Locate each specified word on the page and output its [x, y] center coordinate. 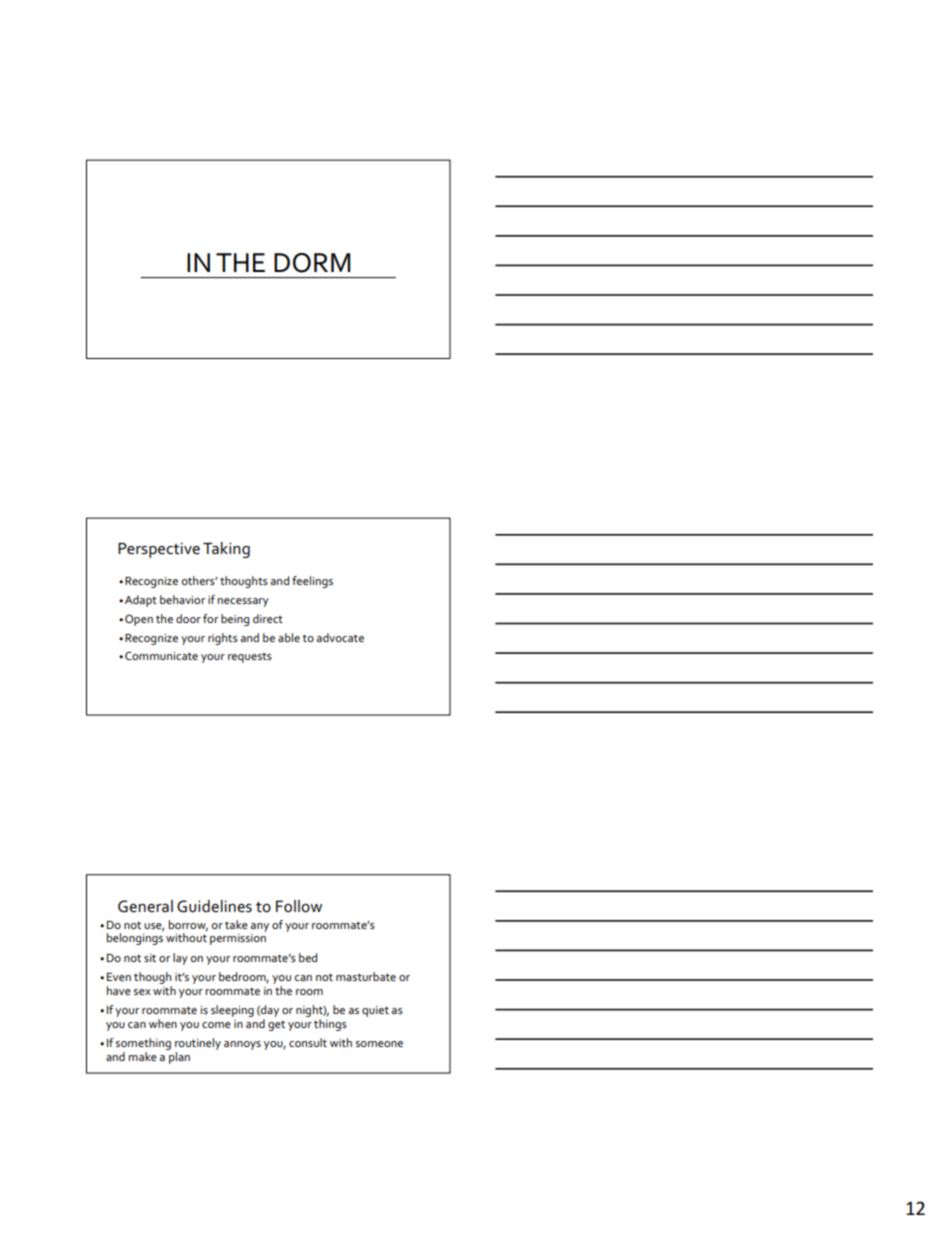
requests [250, 658]
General [145, 906]
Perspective [159, 550]
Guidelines [214, 906]
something [143, 1044]
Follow [299, 906]
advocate [340, 637]
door [188, 618]
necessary [243, 602]
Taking [226, 550]
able [289, 637]
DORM [312, 263]
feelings [312, 582]
